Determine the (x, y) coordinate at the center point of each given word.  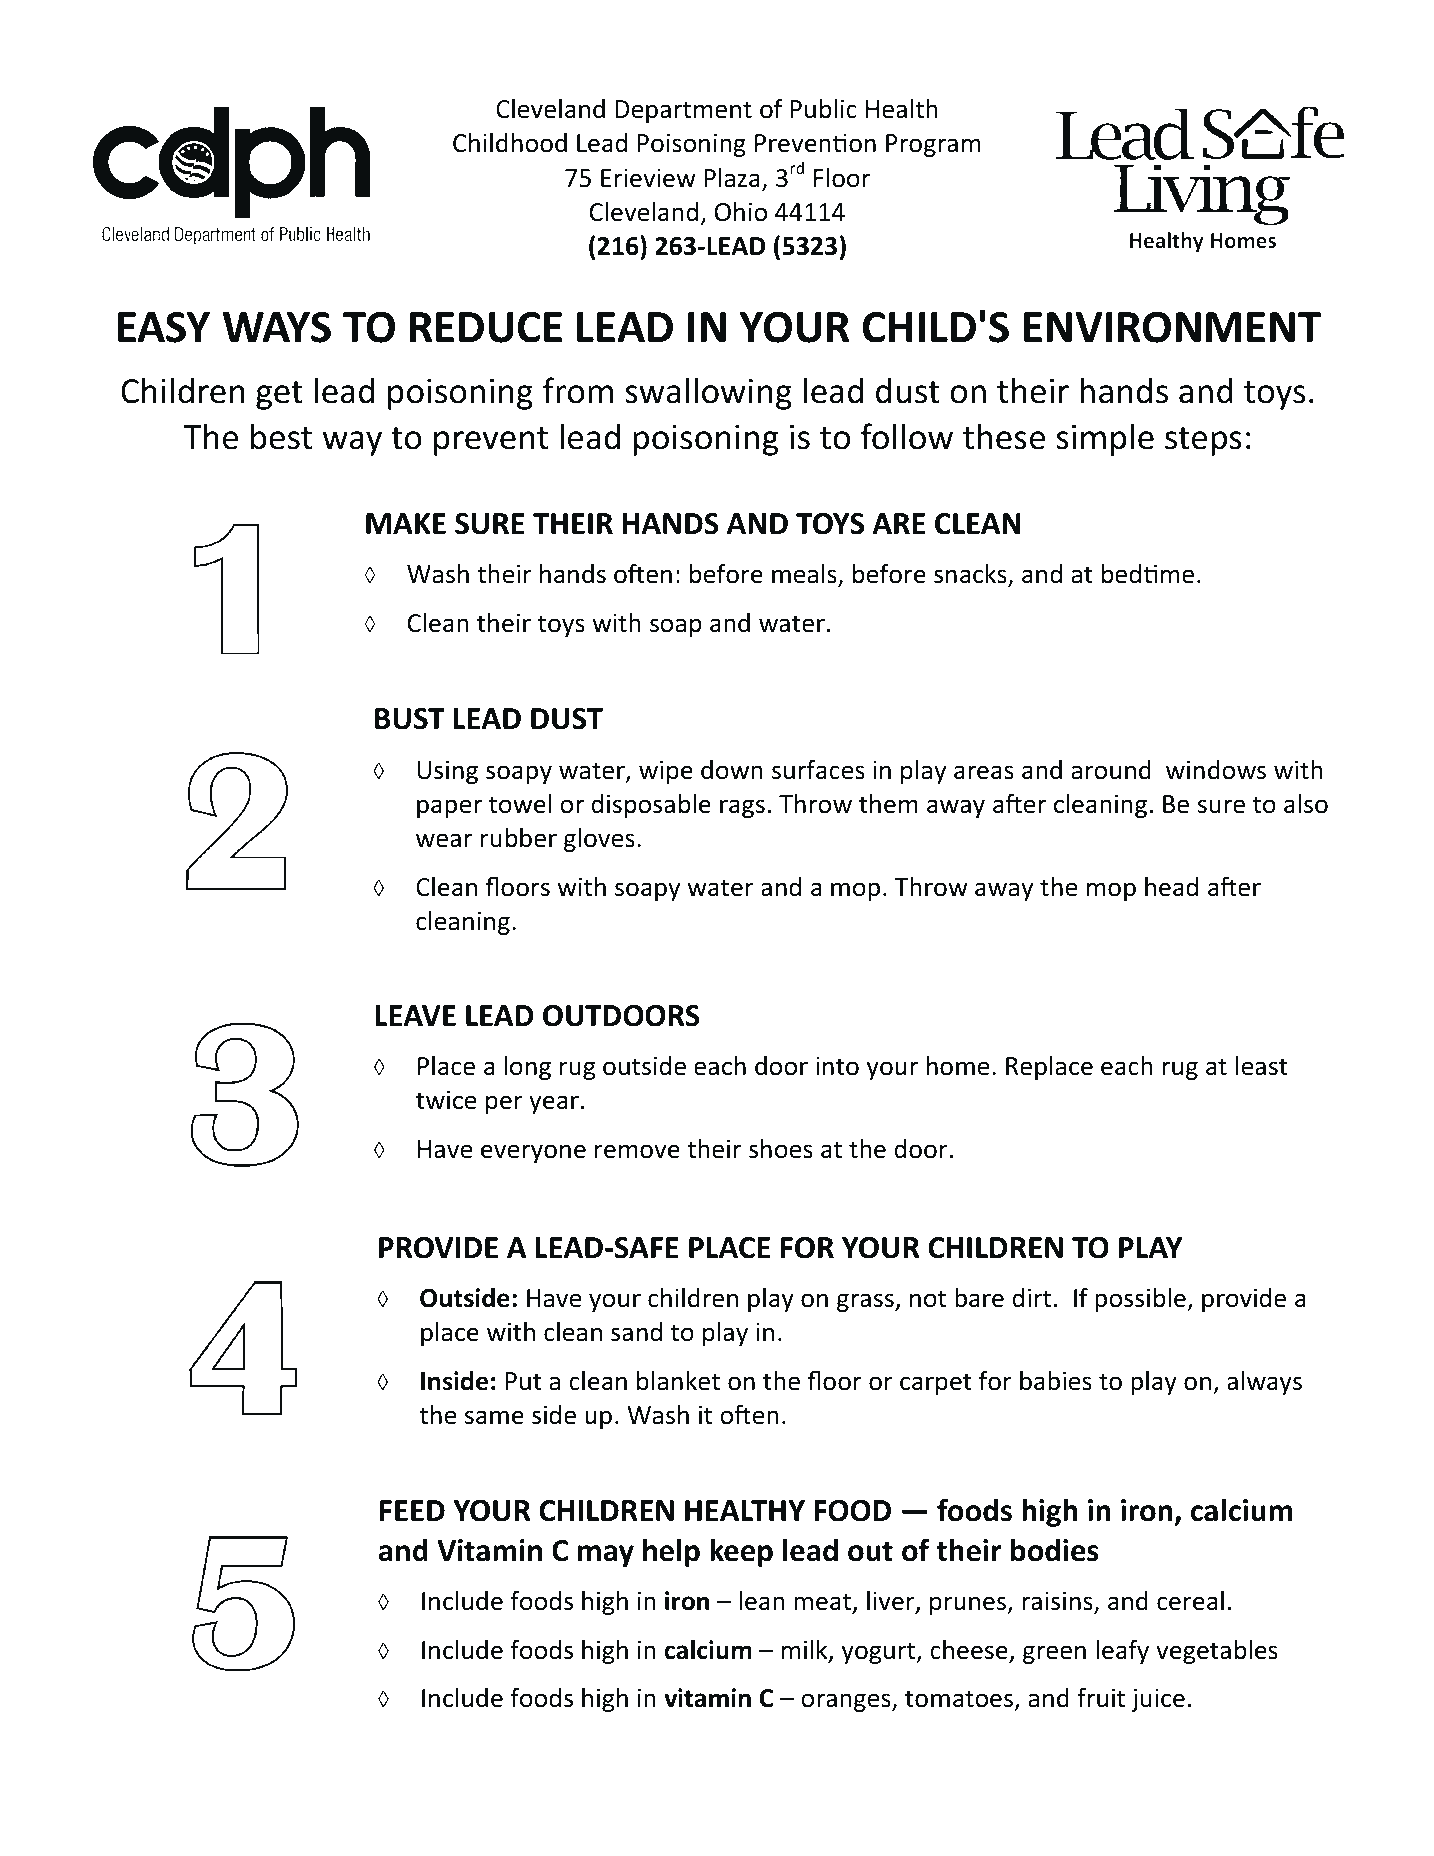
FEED (412, 1510)
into (837, 1066)
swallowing (708, 393)
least (1262, 1066)
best (281, 436)
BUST (410, 719)
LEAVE (415, 1015)
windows (1216, 770)
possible (1141, 1300)
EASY (164, 327)
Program (933, 145)
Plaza (732, 178)
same (494, 1417)
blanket (678, 1381)
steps (1203, 441)
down (732, 770)
